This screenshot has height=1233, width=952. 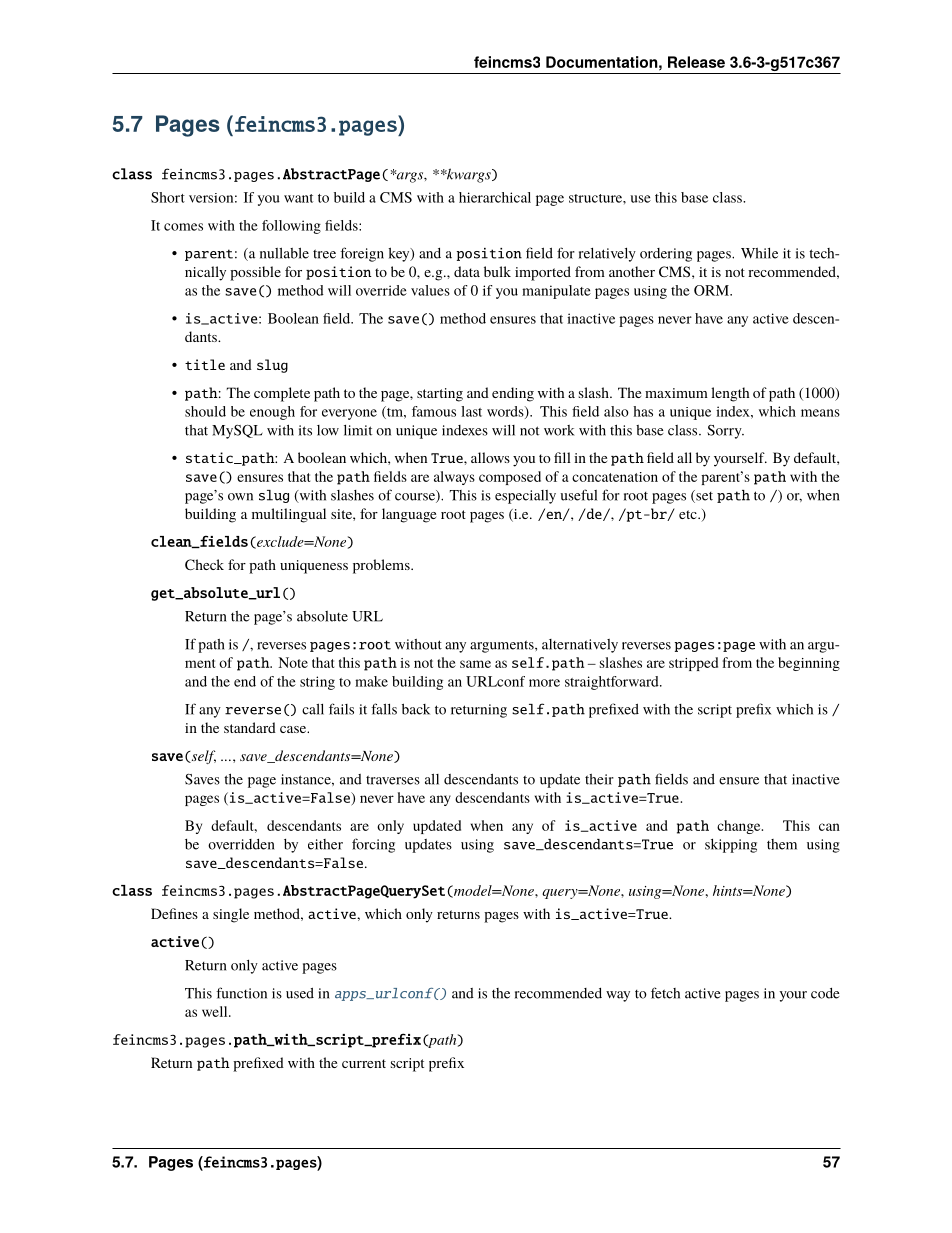 I want to click on Release, so click(x=696, y=62).
